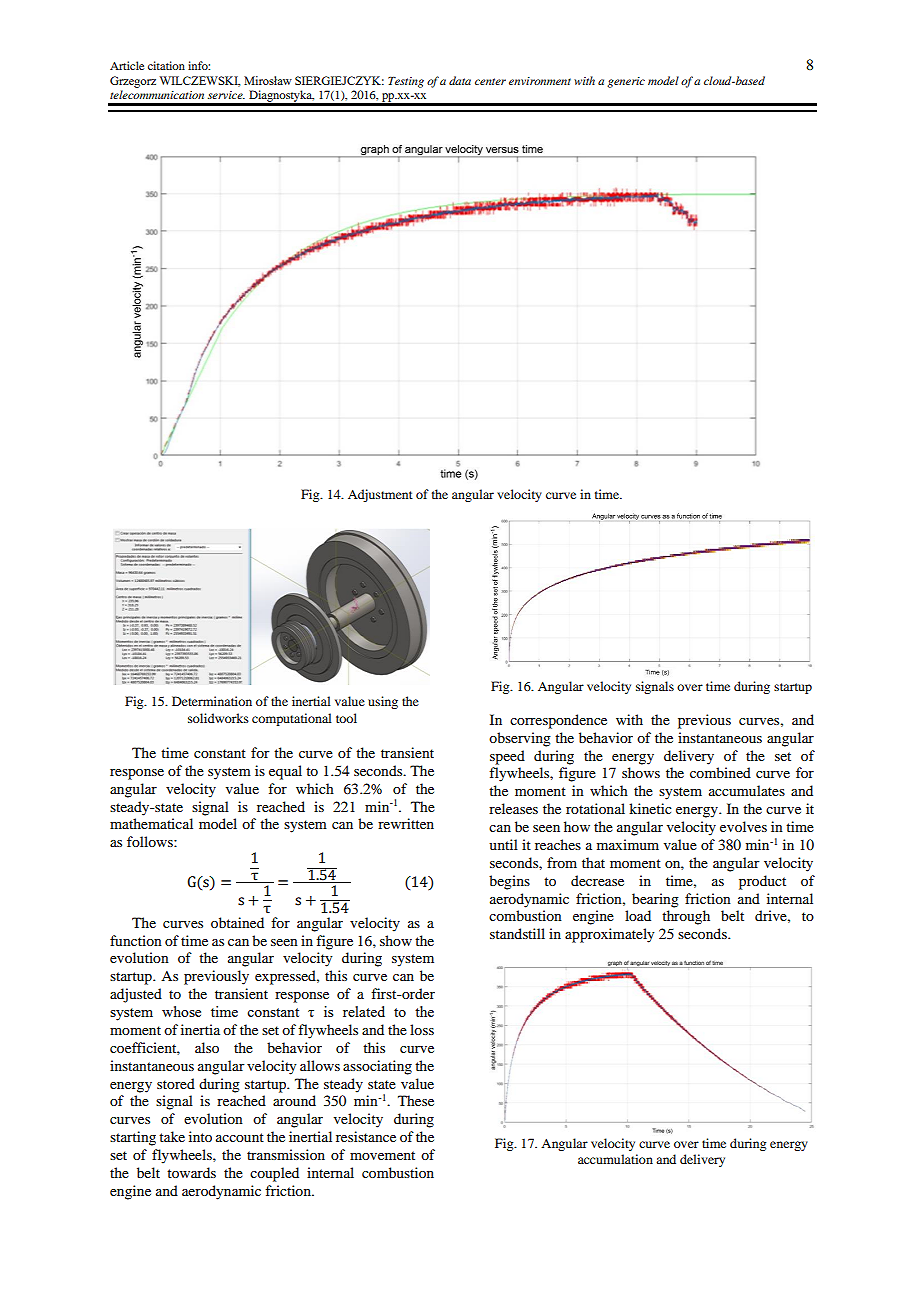 The height and width of the page is (1308, 924). I want to click on into, so click(200, 1136).
